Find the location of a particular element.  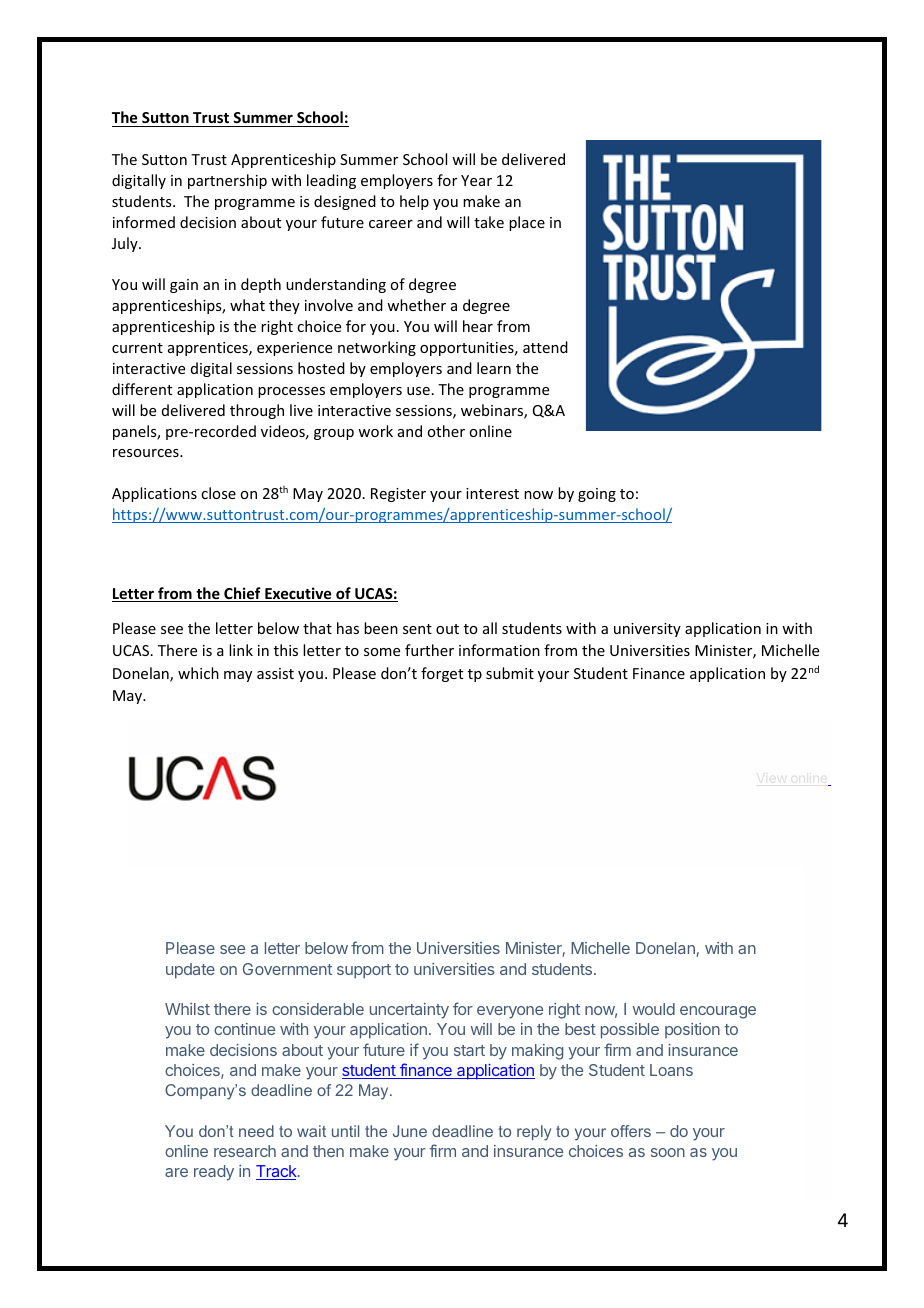

June is located at coordinates (410, 1131).
